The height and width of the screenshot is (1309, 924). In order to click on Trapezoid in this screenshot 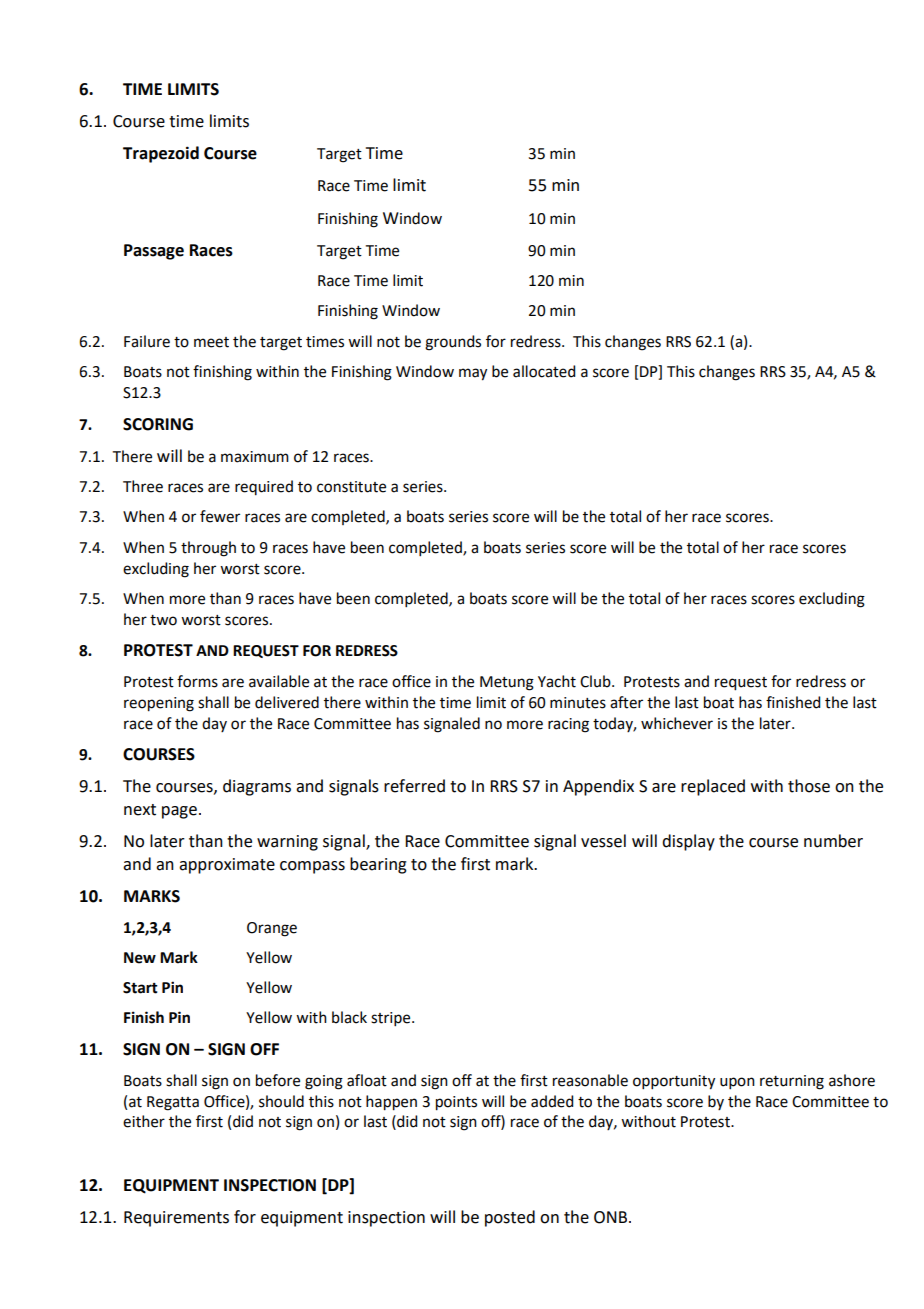, I will do `click(161, 154)`.
